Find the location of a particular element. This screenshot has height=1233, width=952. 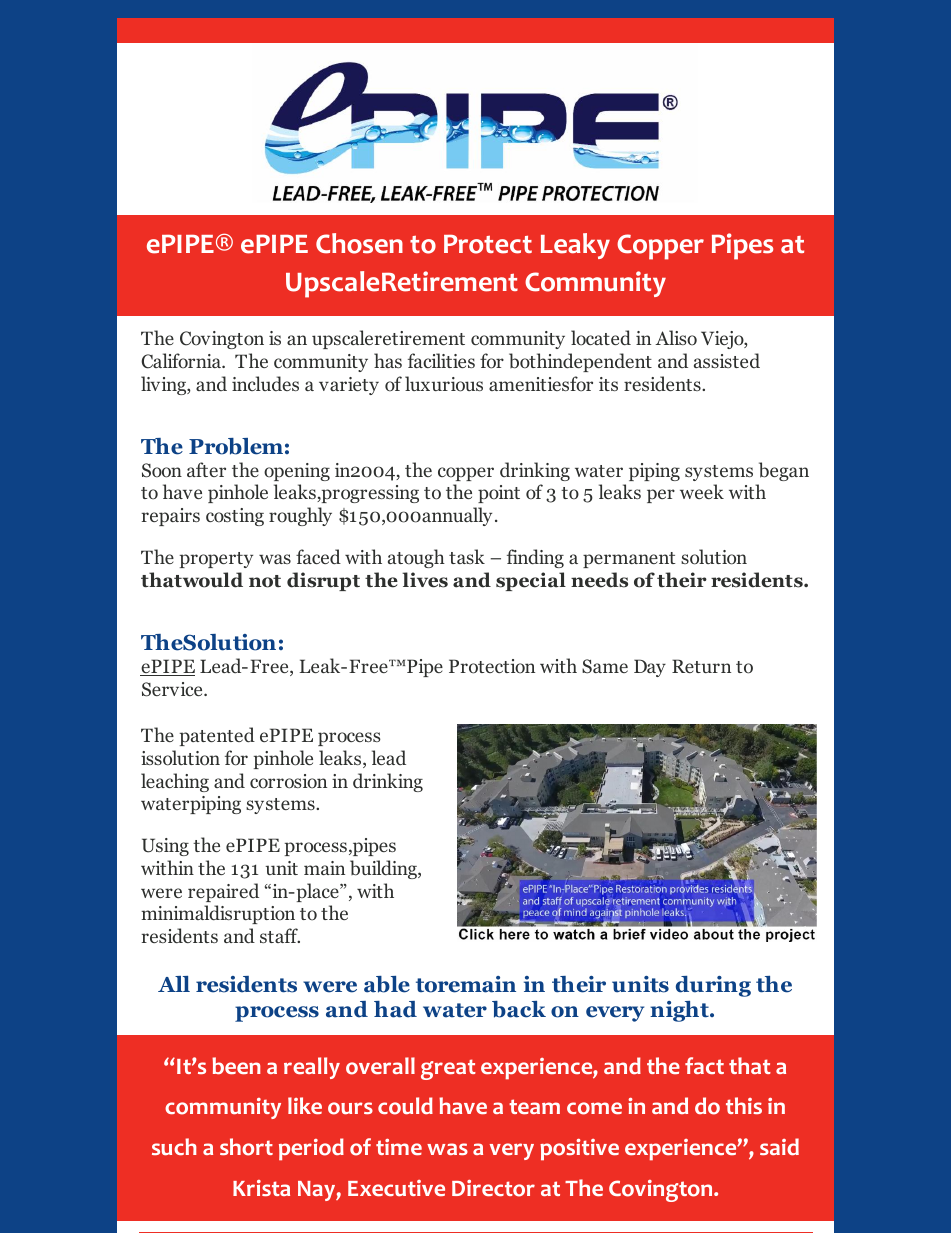

lives is located at coordinates (425, 580).
